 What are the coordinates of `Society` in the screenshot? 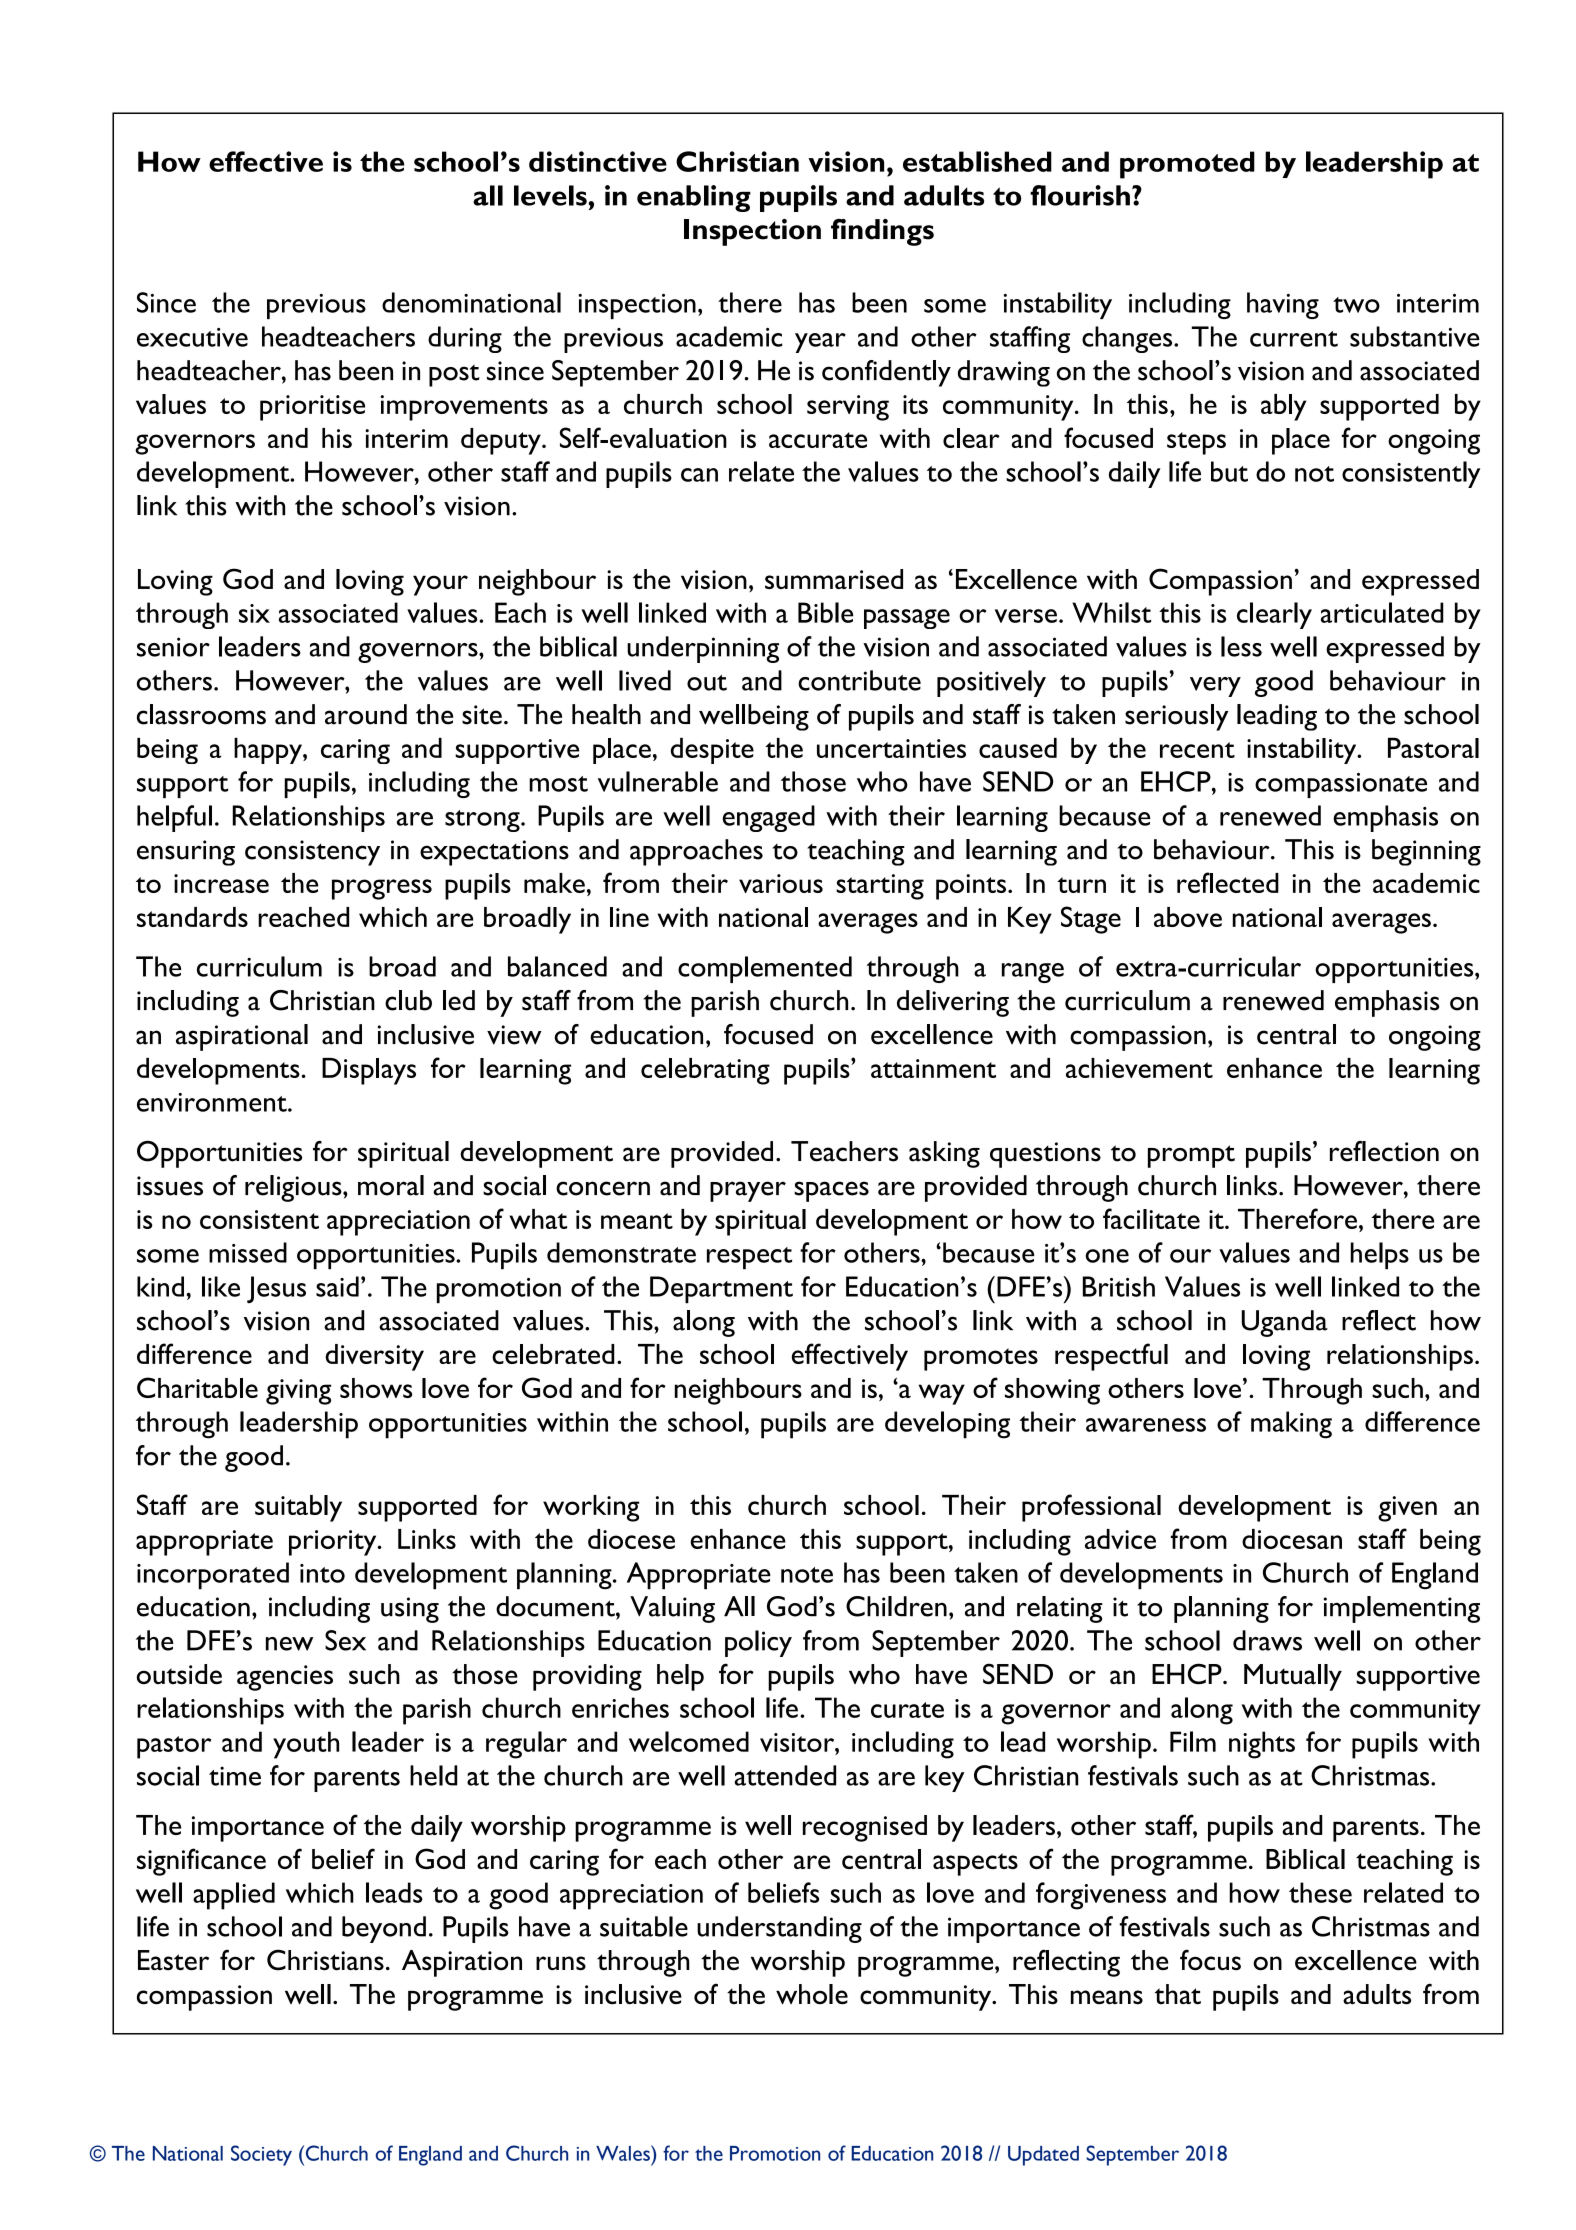 It's located at (261, 2155).
